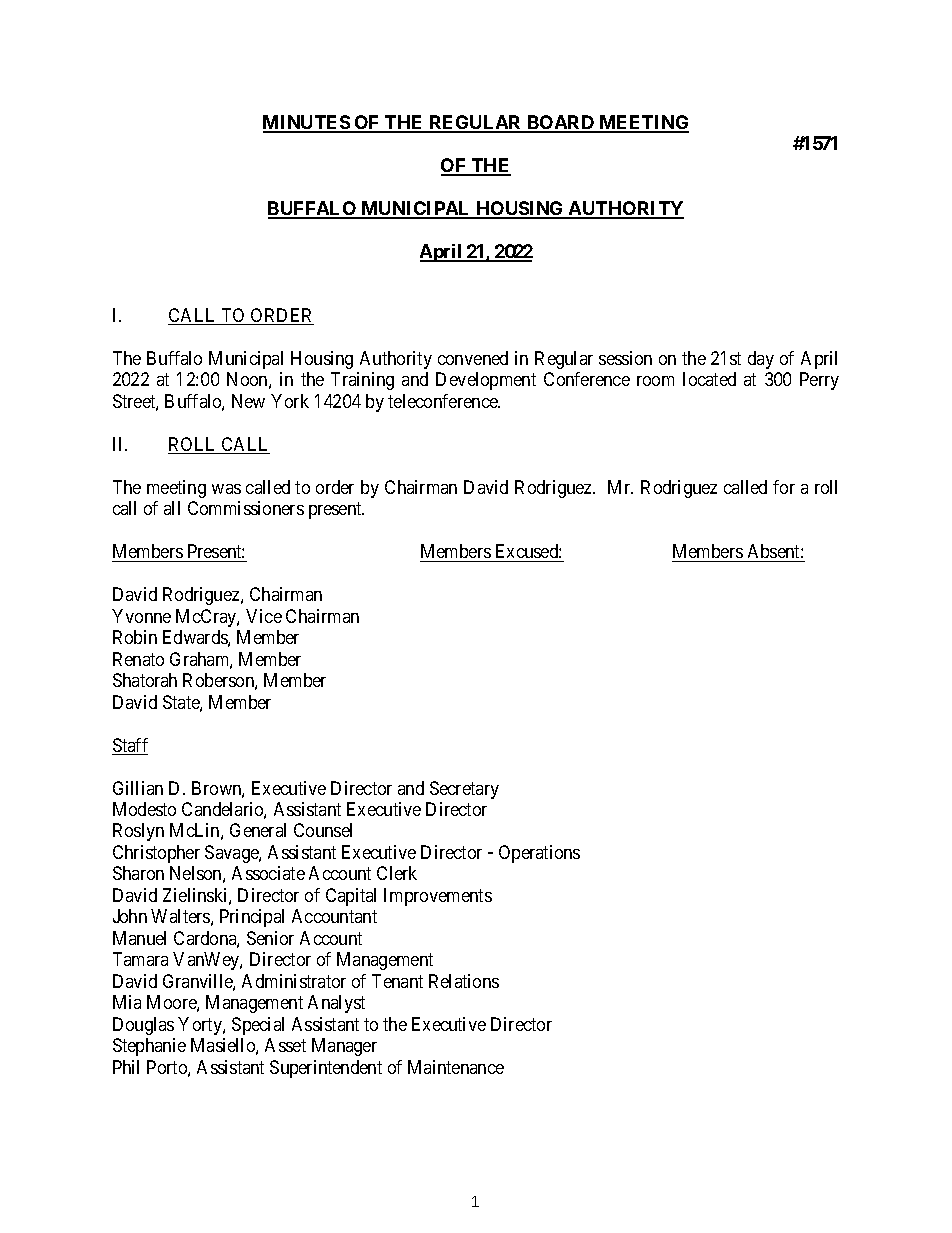  What do you see at coordinates (226, 489) in the page?
I see `was` at bounding box center [226, 489].
